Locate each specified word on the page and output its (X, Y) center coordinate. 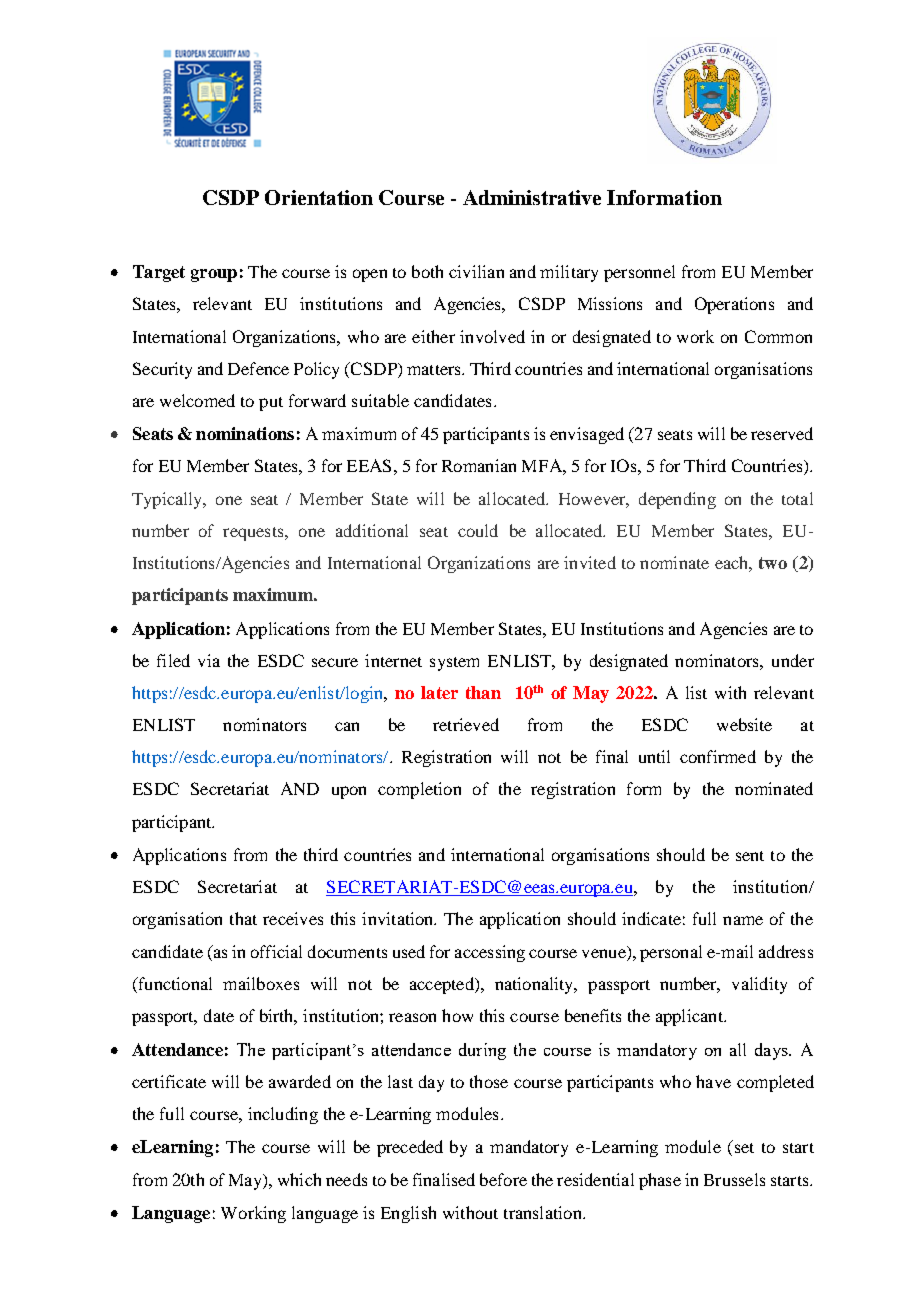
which (299, 1179)
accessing (490, 953)
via (209, 660)
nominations (245, 433)
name (743, 920)
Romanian (479, 465)
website (744, 724)
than (483, 692)
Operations (734, 305)
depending (677, 500)
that (243, 918)
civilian (476, 271)
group (214, 275)
